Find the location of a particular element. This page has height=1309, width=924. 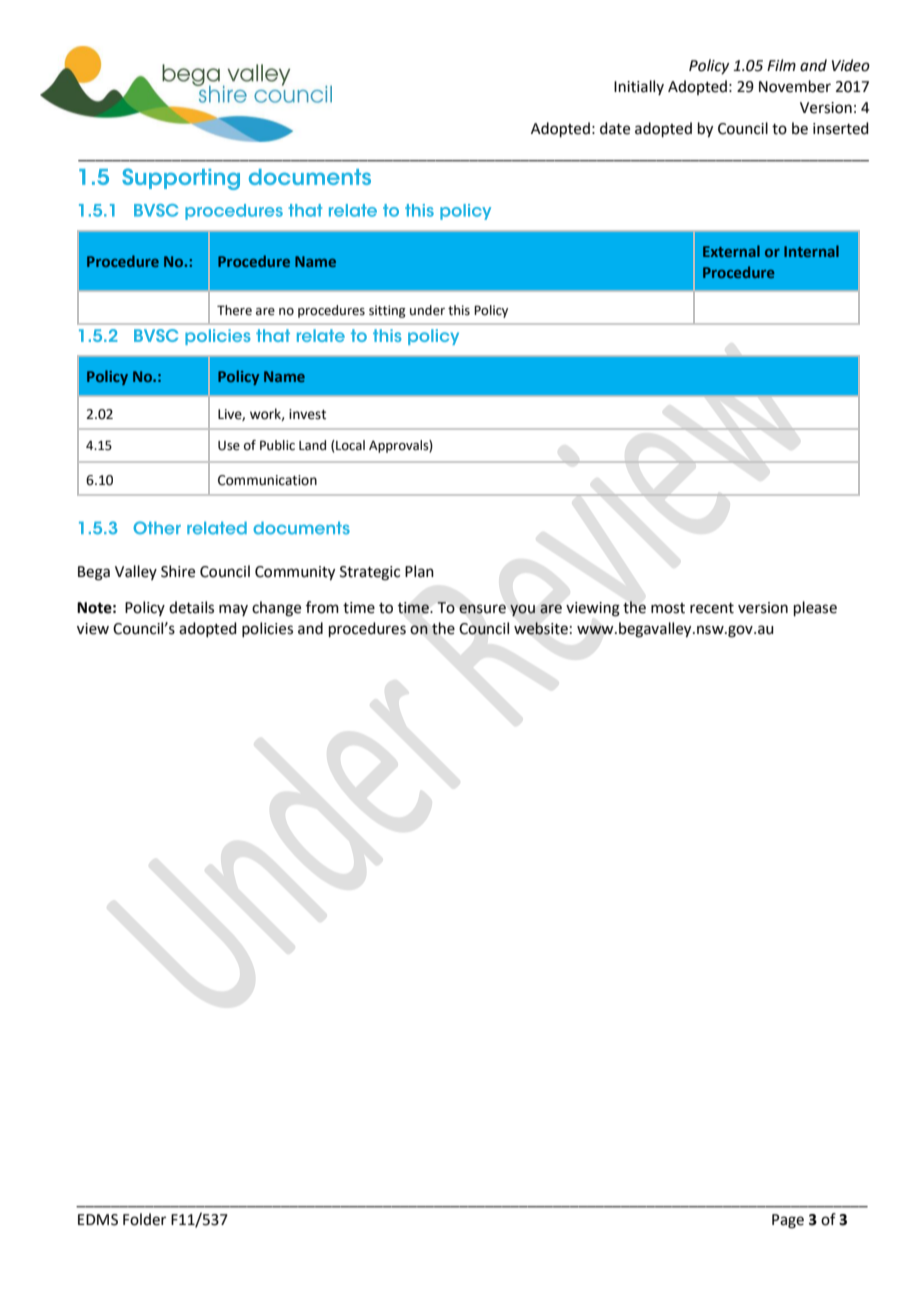

Folder is located at coordinates (144, 1219).
